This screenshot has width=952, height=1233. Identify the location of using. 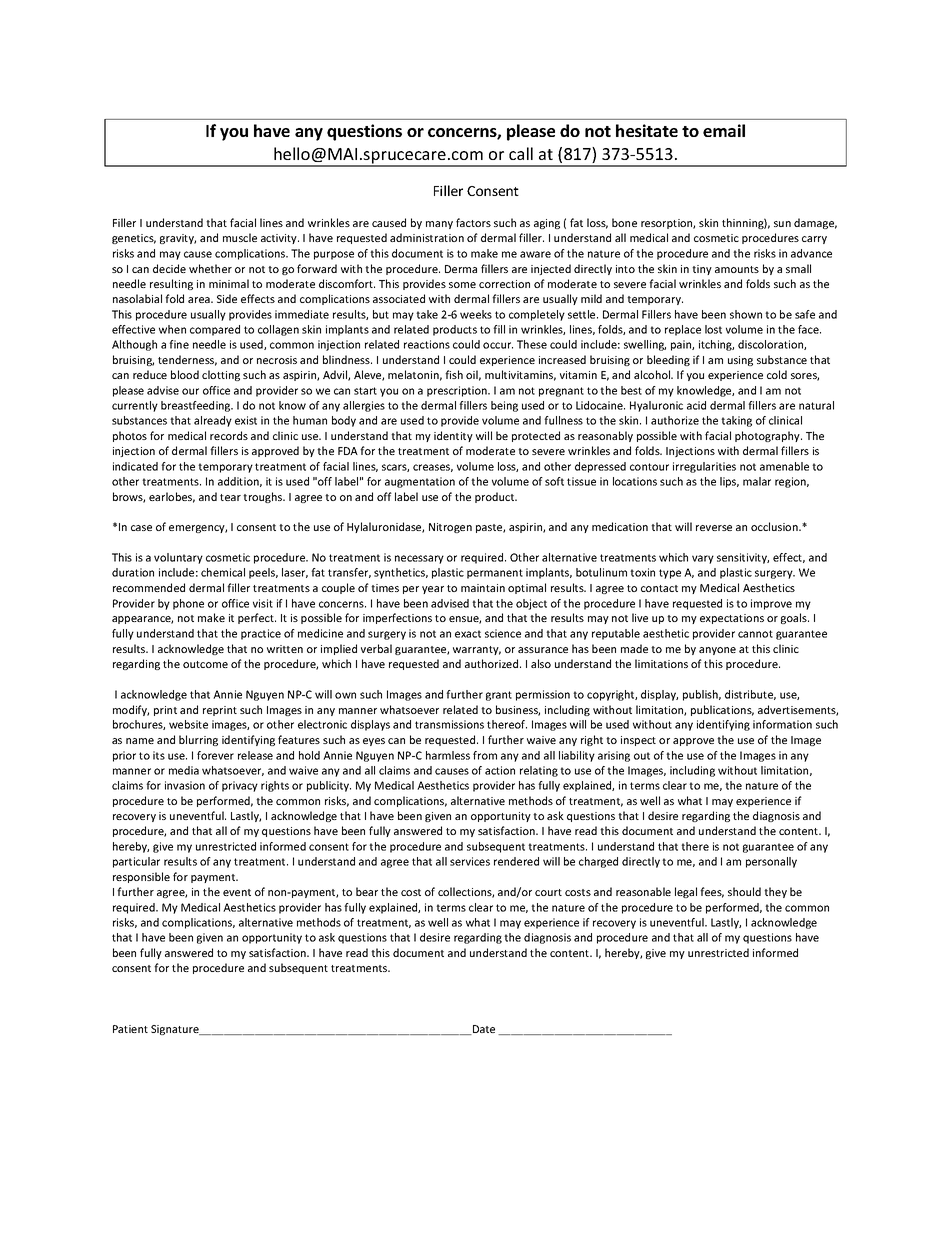
(740, 361).
